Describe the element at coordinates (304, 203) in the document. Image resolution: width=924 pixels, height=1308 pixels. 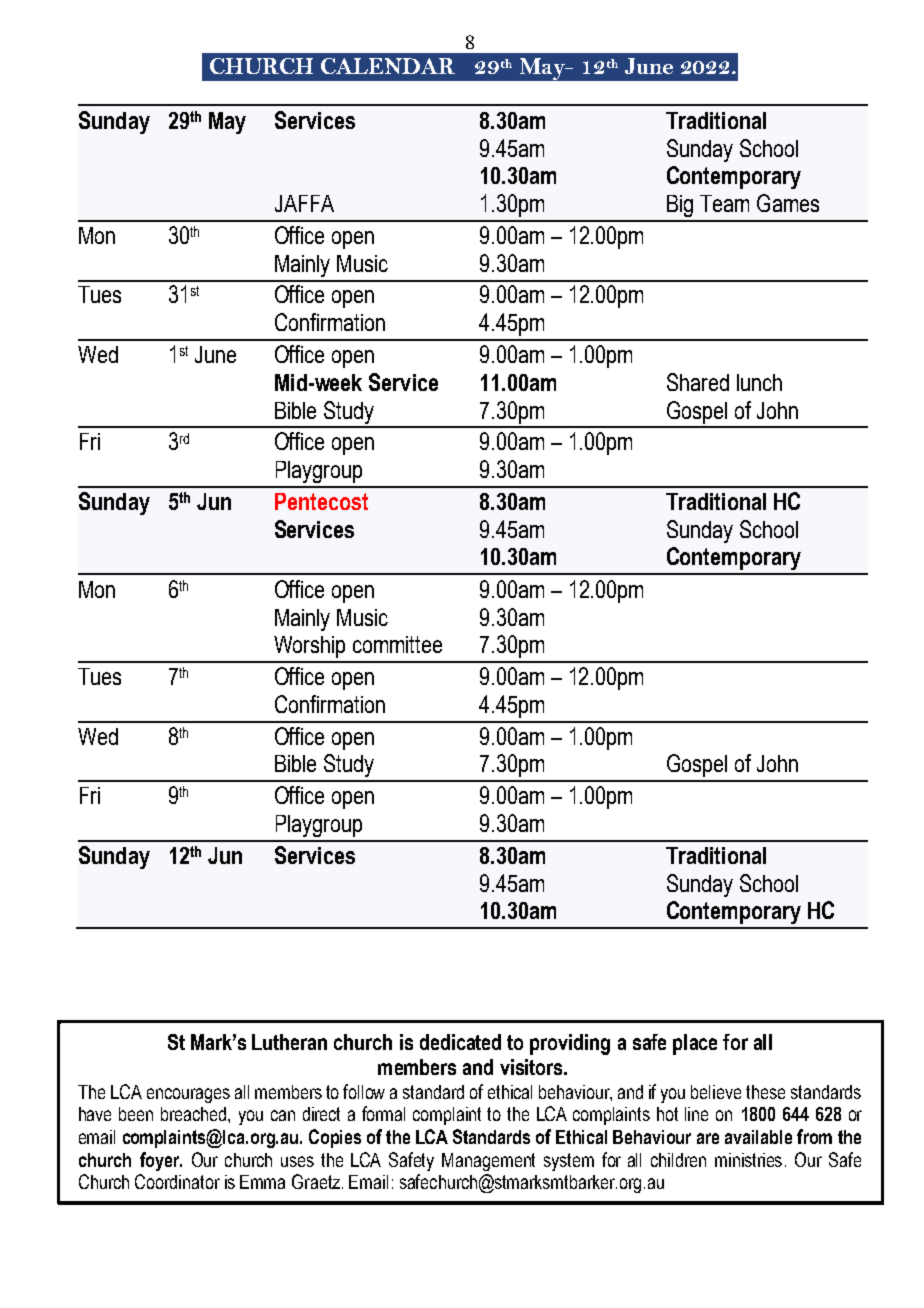
I see `JAFFA` at that location.
